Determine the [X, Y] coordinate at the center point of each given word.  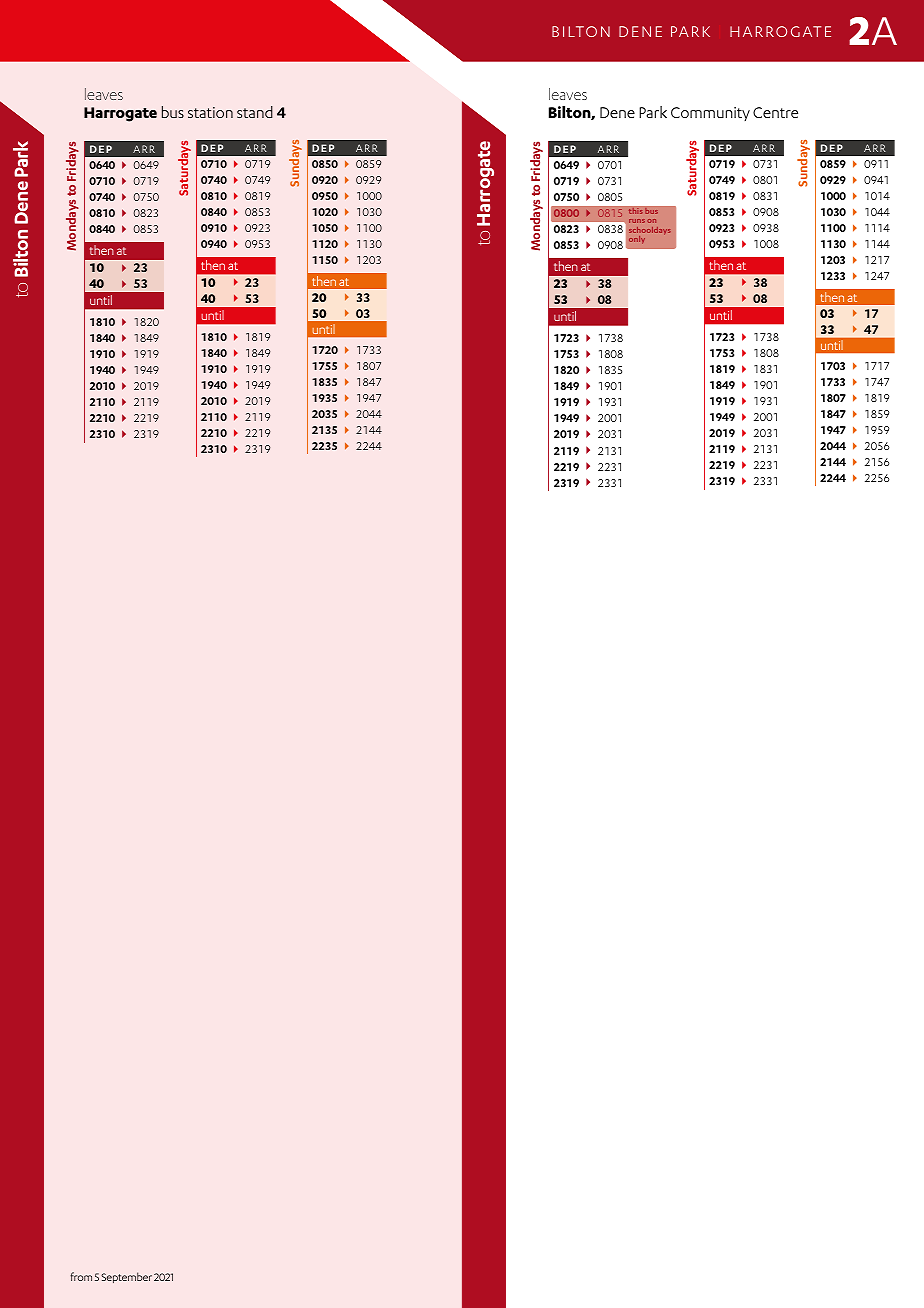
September [126, 1277]
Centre [775, 112]
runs [637, 221]
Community [710, 114]
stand [255, 112]
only [637, 240]
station [210, 112]
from [81, 1276]
